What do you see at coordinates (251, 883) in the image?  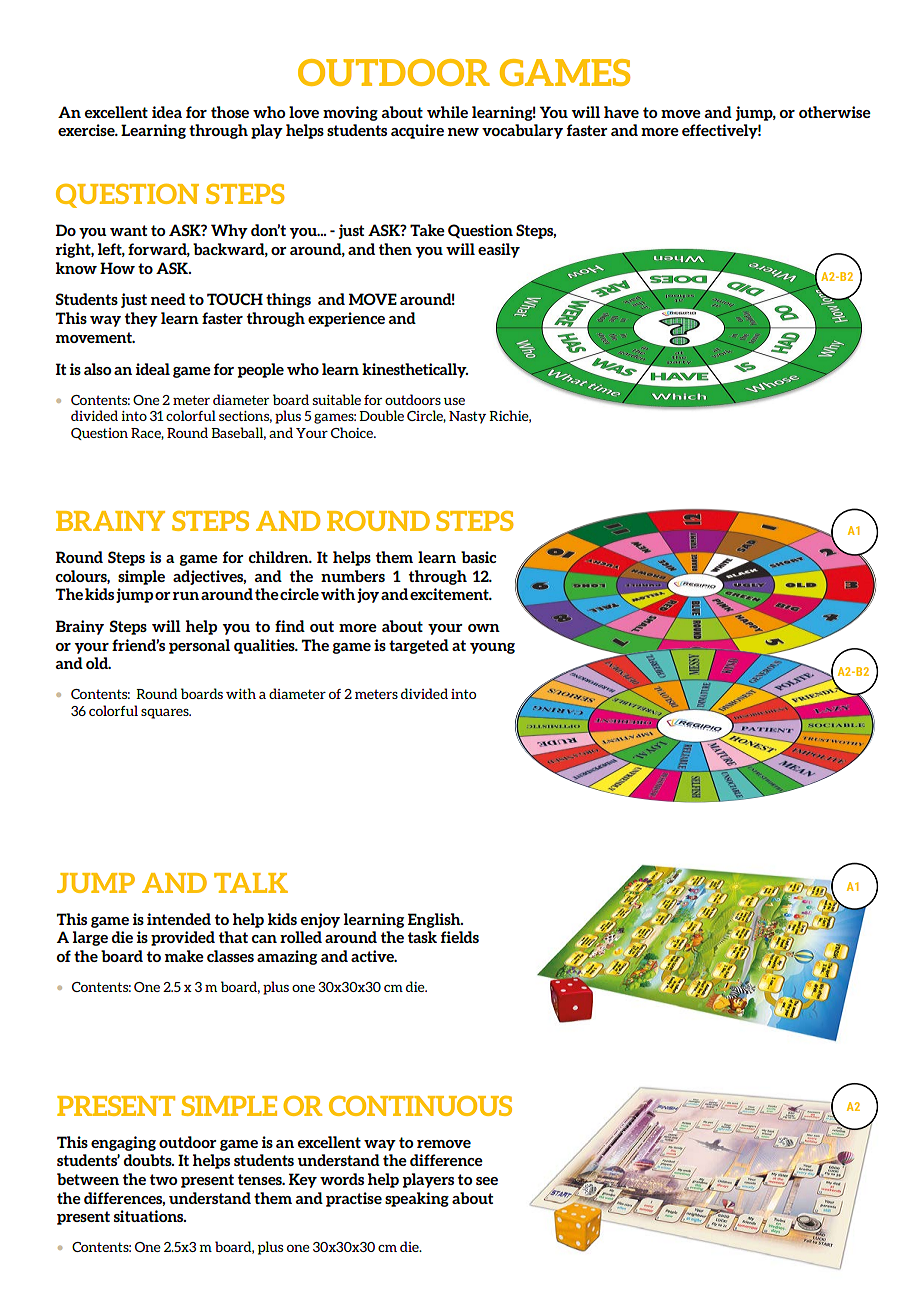 I see `TALK` at bounding box center [251, 883].
